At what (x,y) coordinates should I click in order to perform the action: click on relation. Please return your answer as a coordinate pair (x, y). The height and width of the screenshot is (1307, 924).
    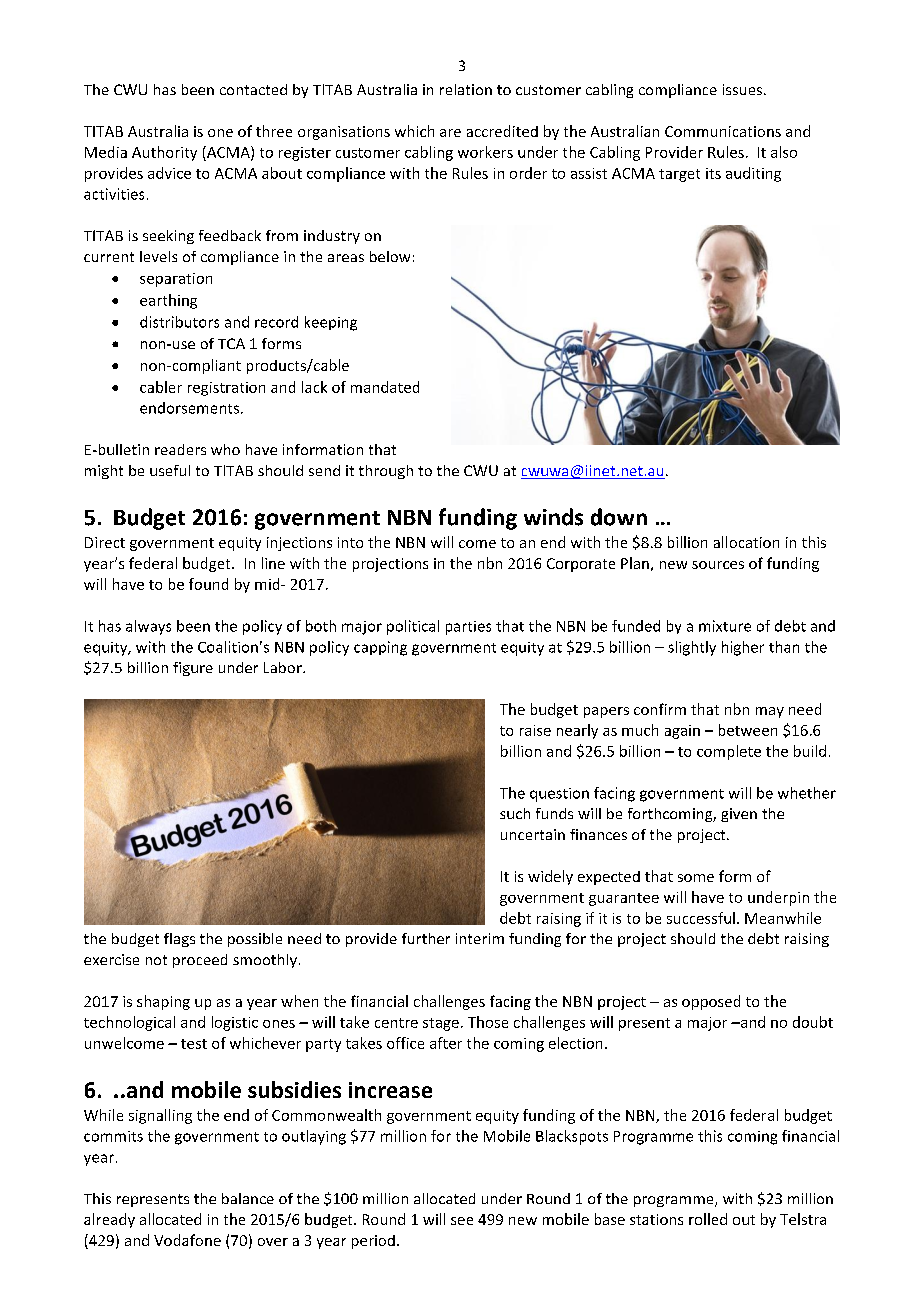
    Looking at the image, I should click on (466, 89).
